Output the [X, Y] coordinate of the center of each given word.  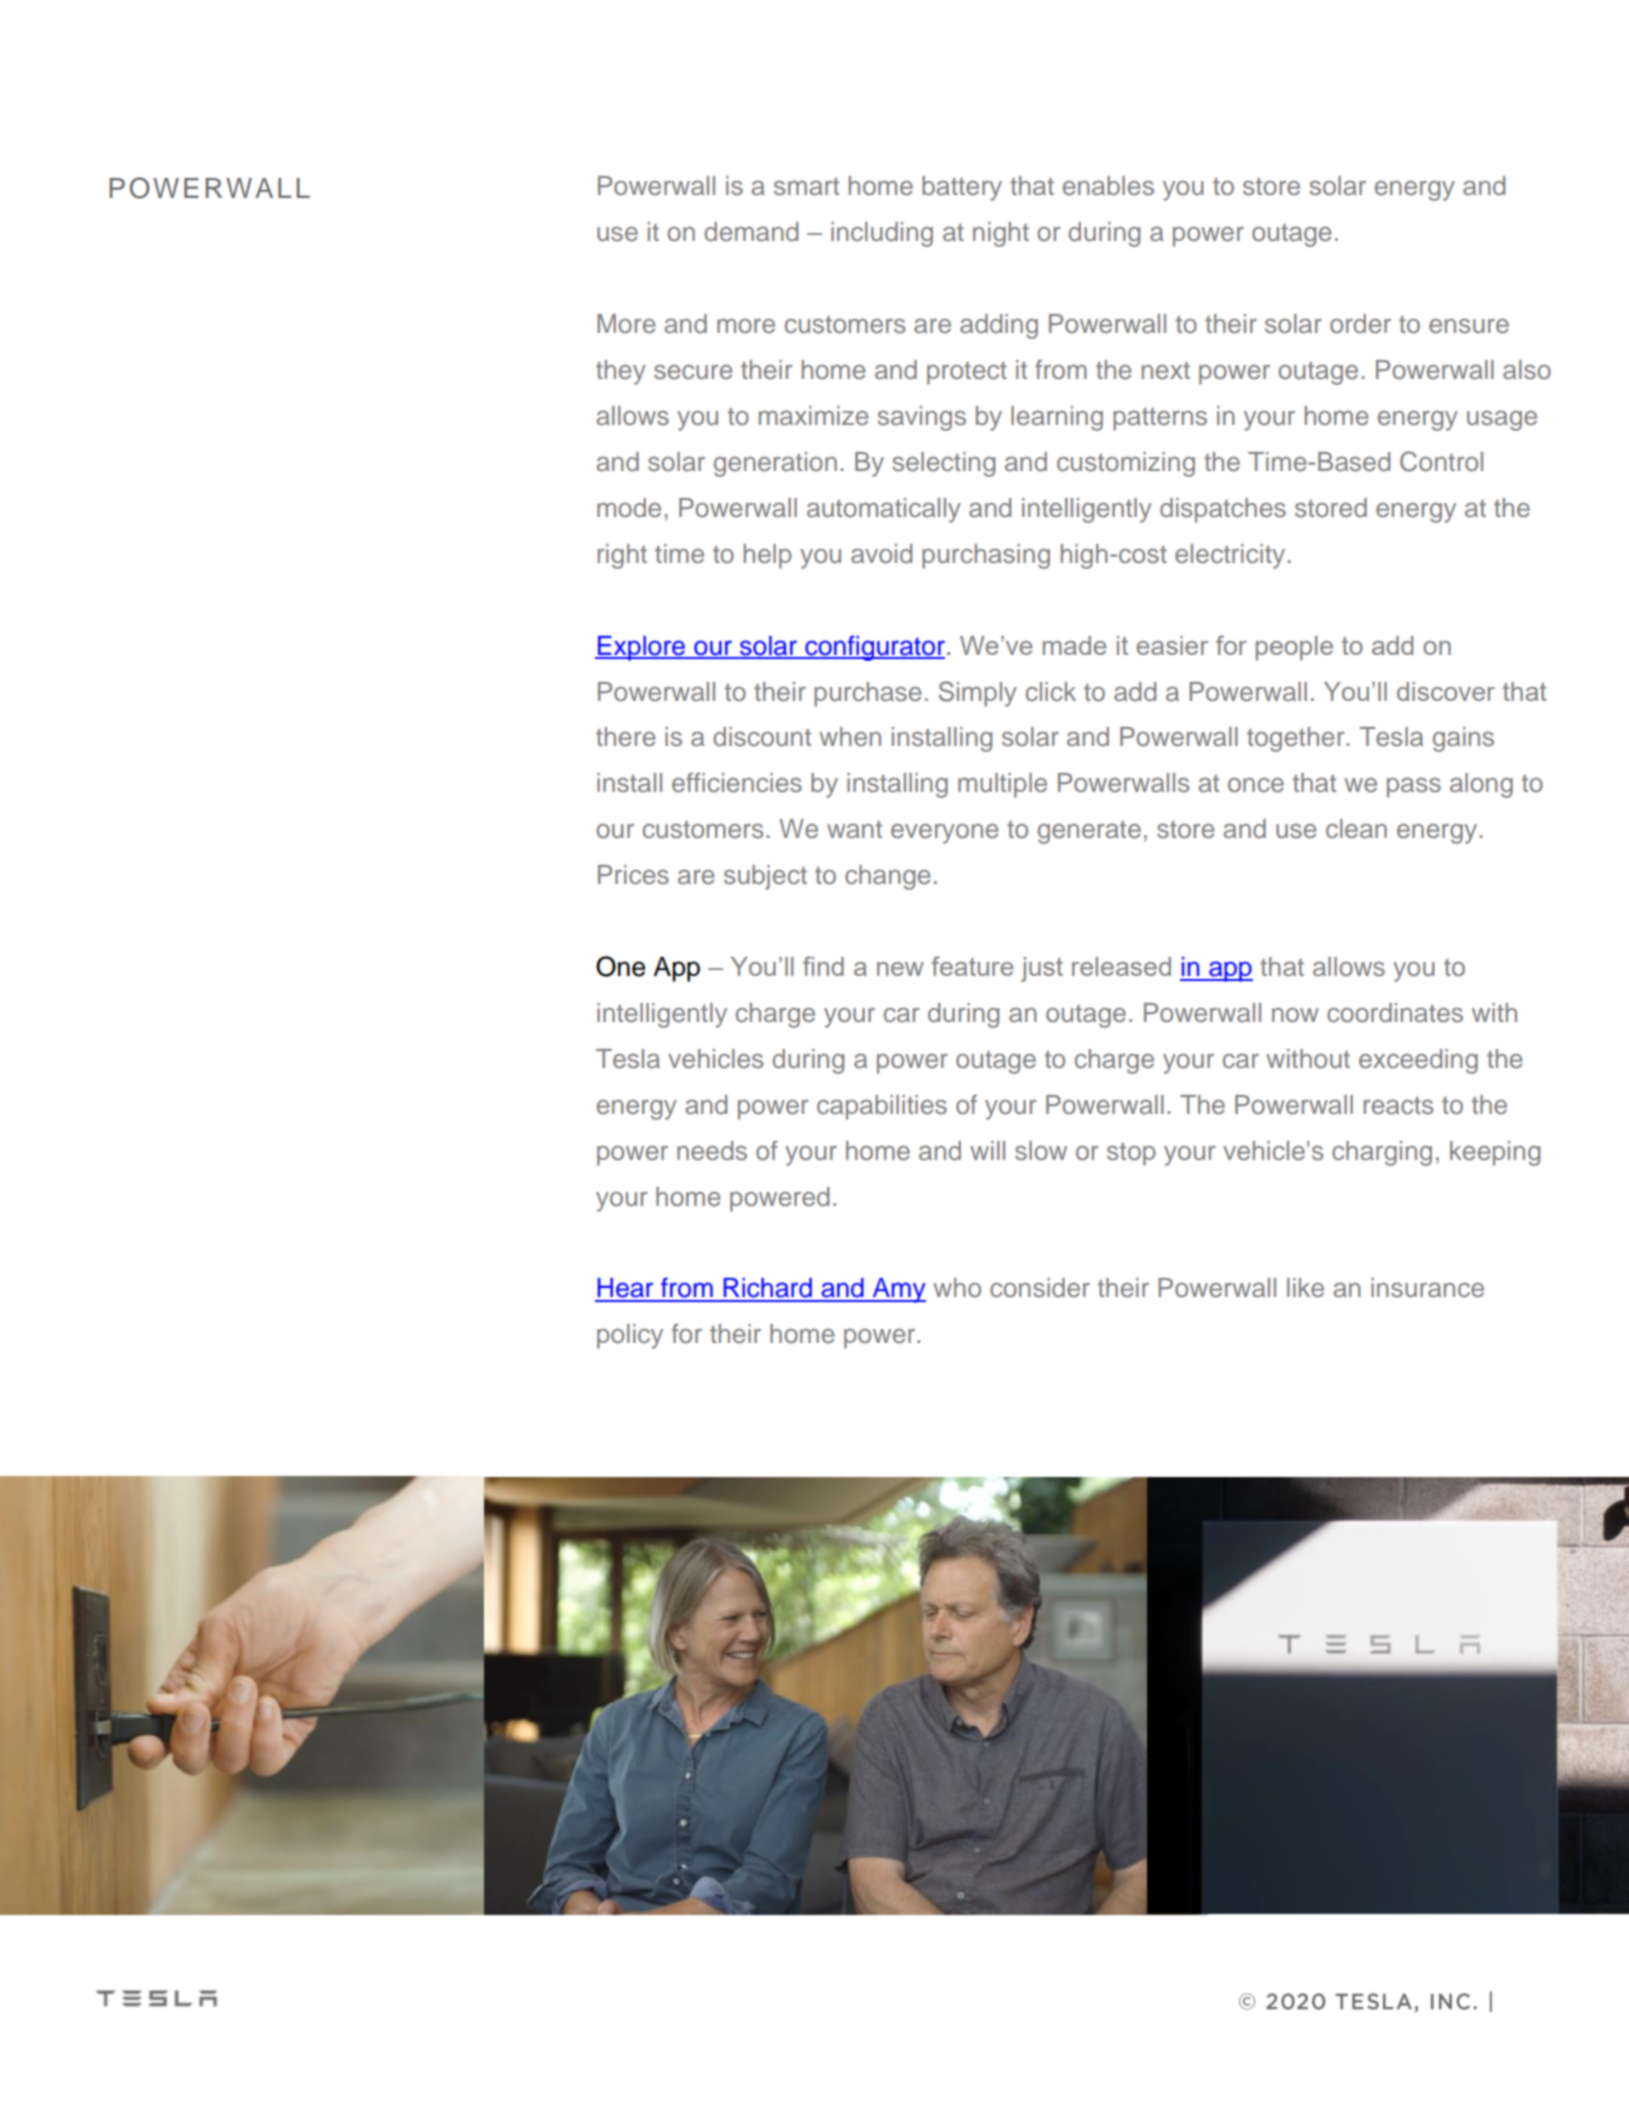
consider [1040, 1288]
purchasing [986, 556]
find [823, 966]
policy [630, 1336]
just [1042, 969]
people [1294, 648]
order [1360, 324]
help [768, 556]
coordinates [1395, 1013]
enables [1108, 186]
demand [751, 232]
